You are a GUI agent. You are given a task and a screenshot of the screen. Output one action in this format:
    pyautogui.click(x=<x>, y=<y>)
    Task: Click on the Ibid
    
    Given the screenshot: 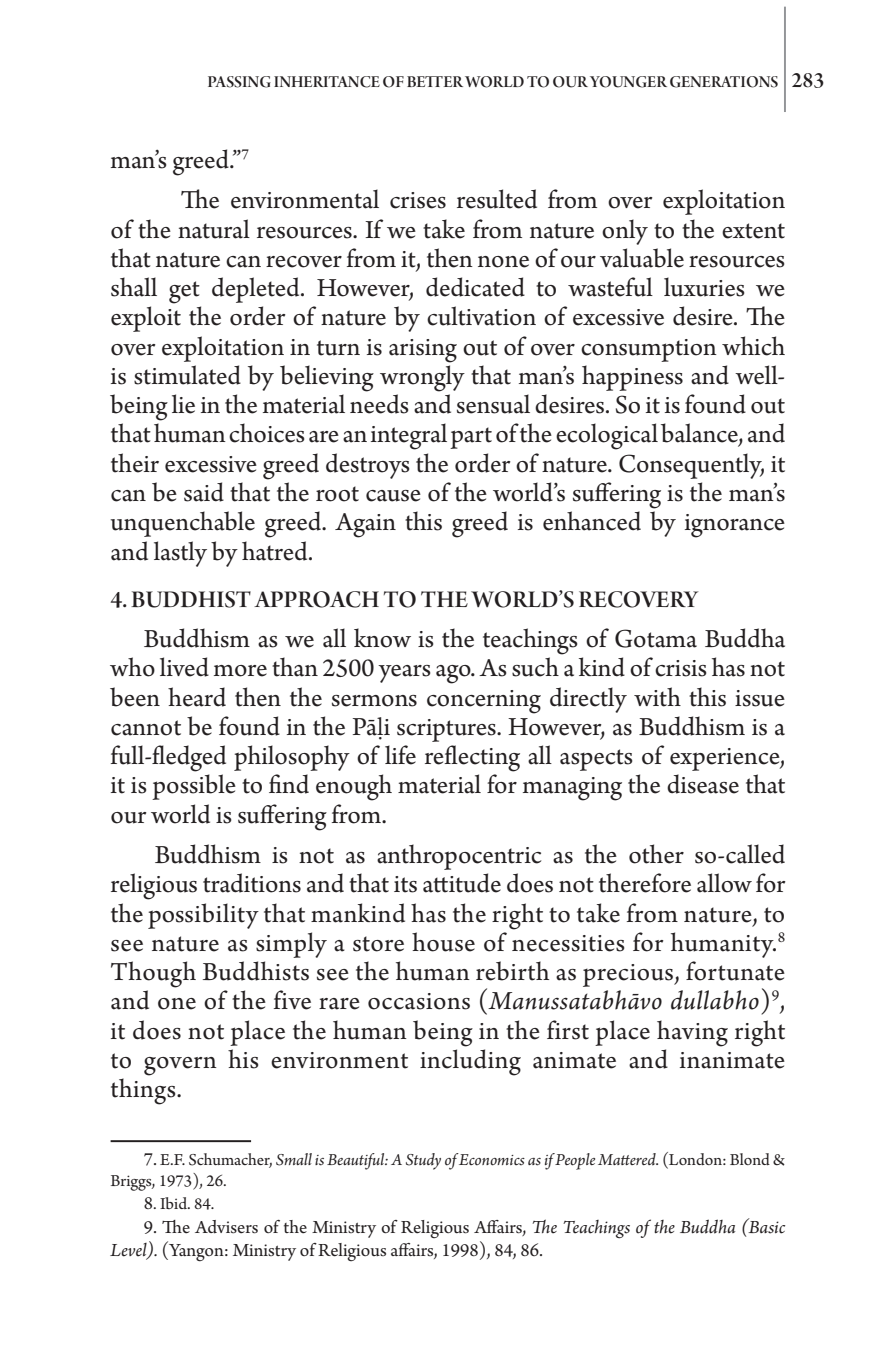 What is the action you would take?
    pyautogui.click(x=174, y=1203)
